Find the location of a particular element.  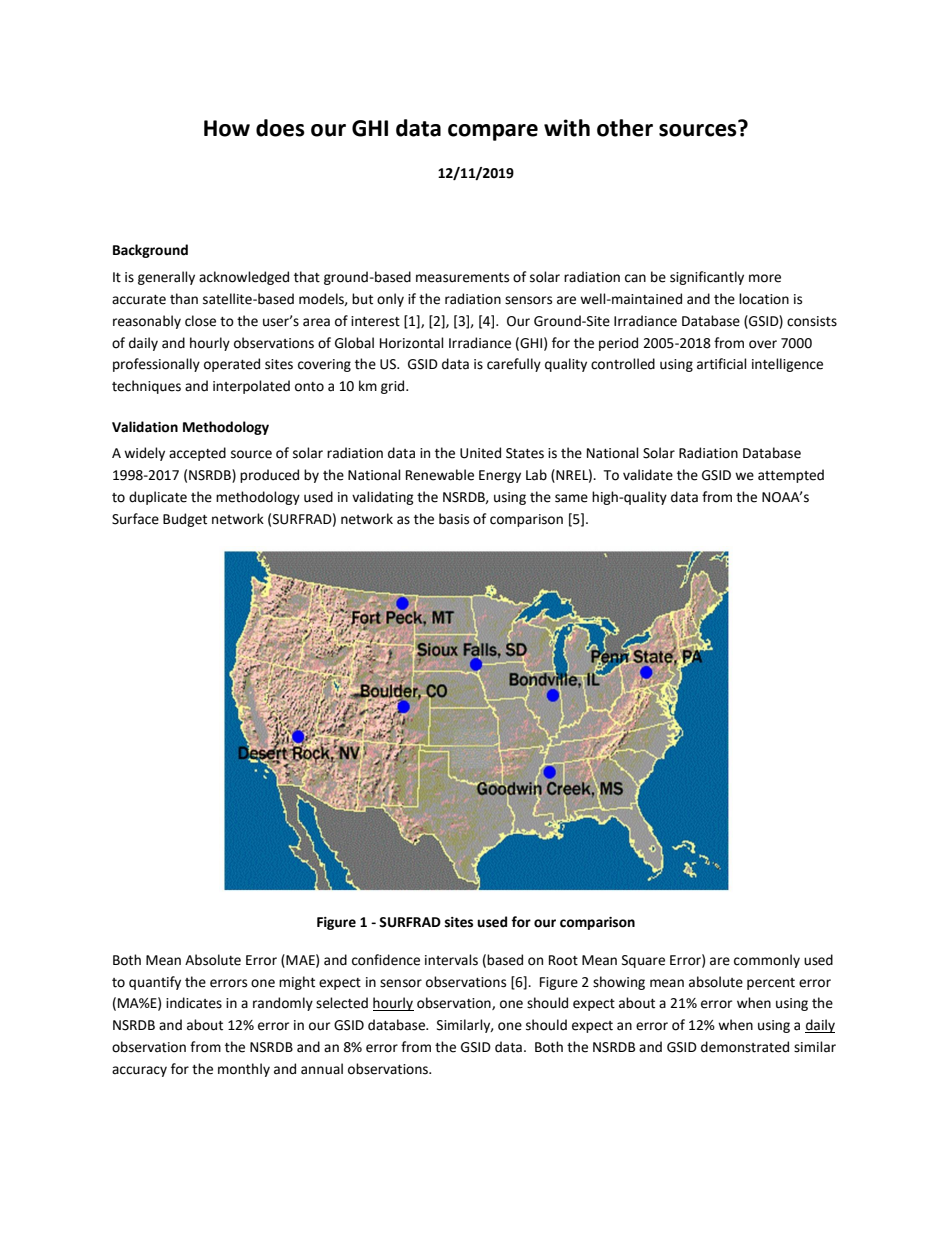

other is located at coordinates (625, 128).
